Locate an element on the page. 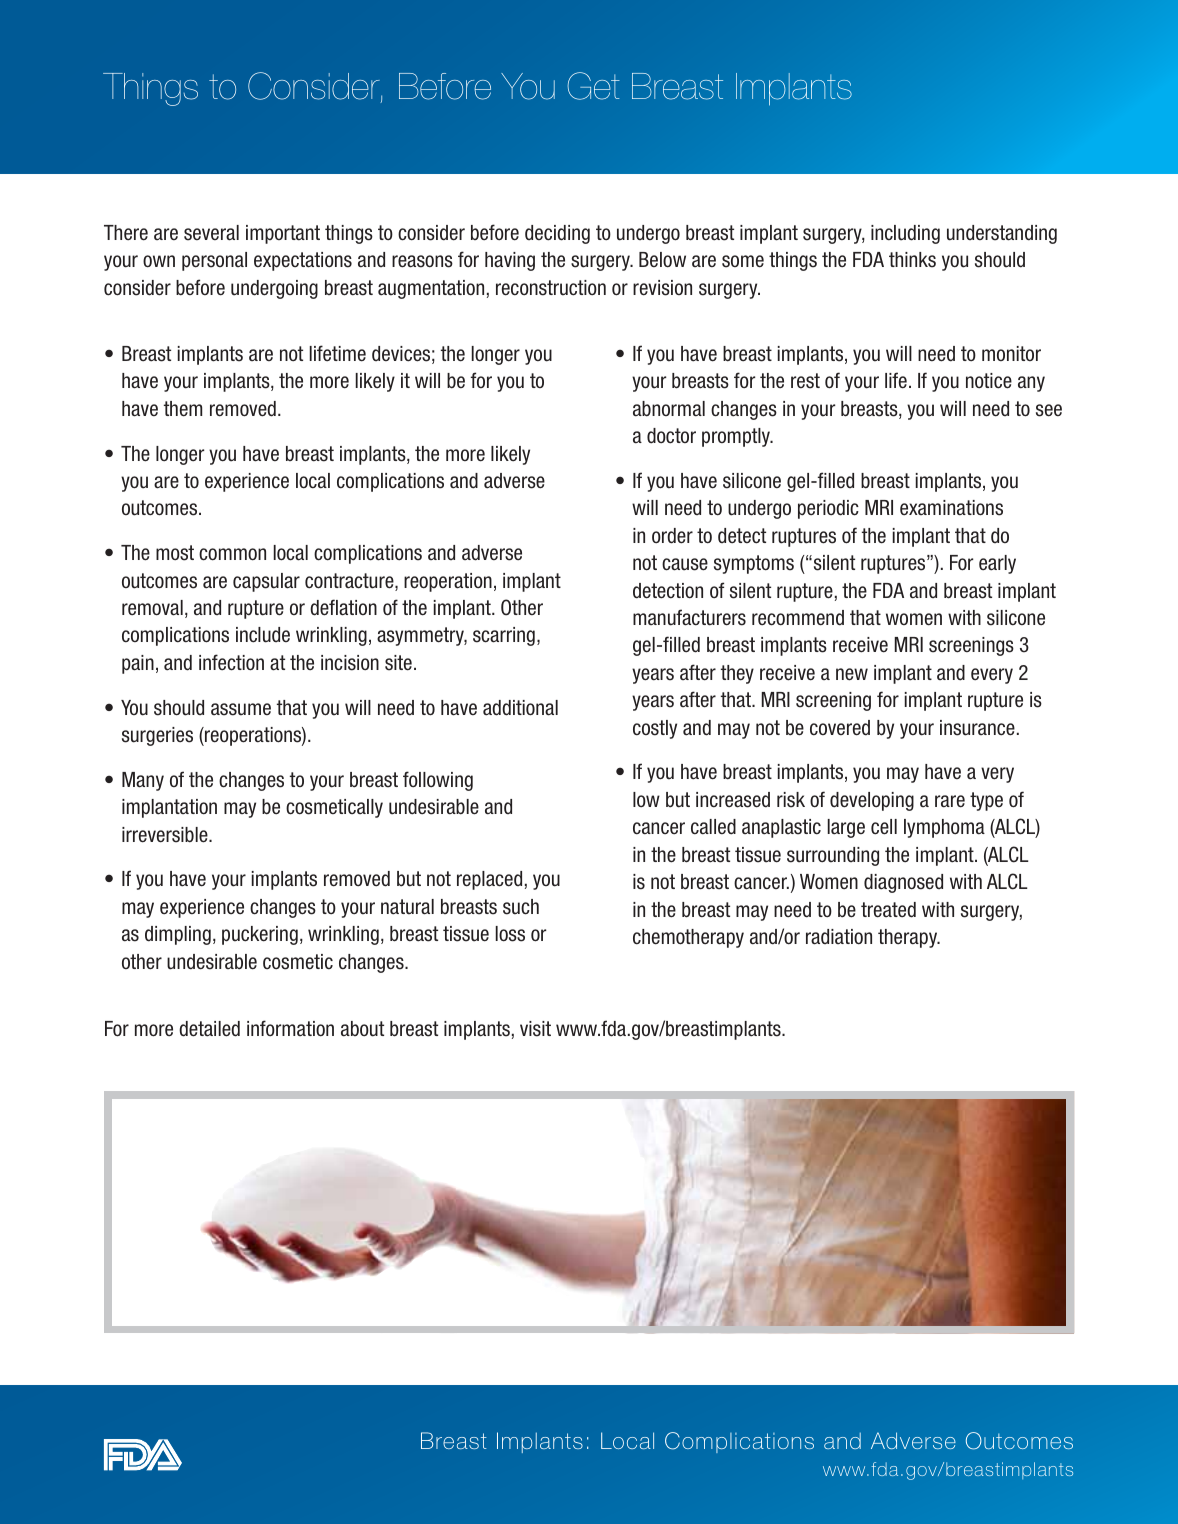 This image has width=1178, height=1524. abnormal is located at coordinates (669, 409).
